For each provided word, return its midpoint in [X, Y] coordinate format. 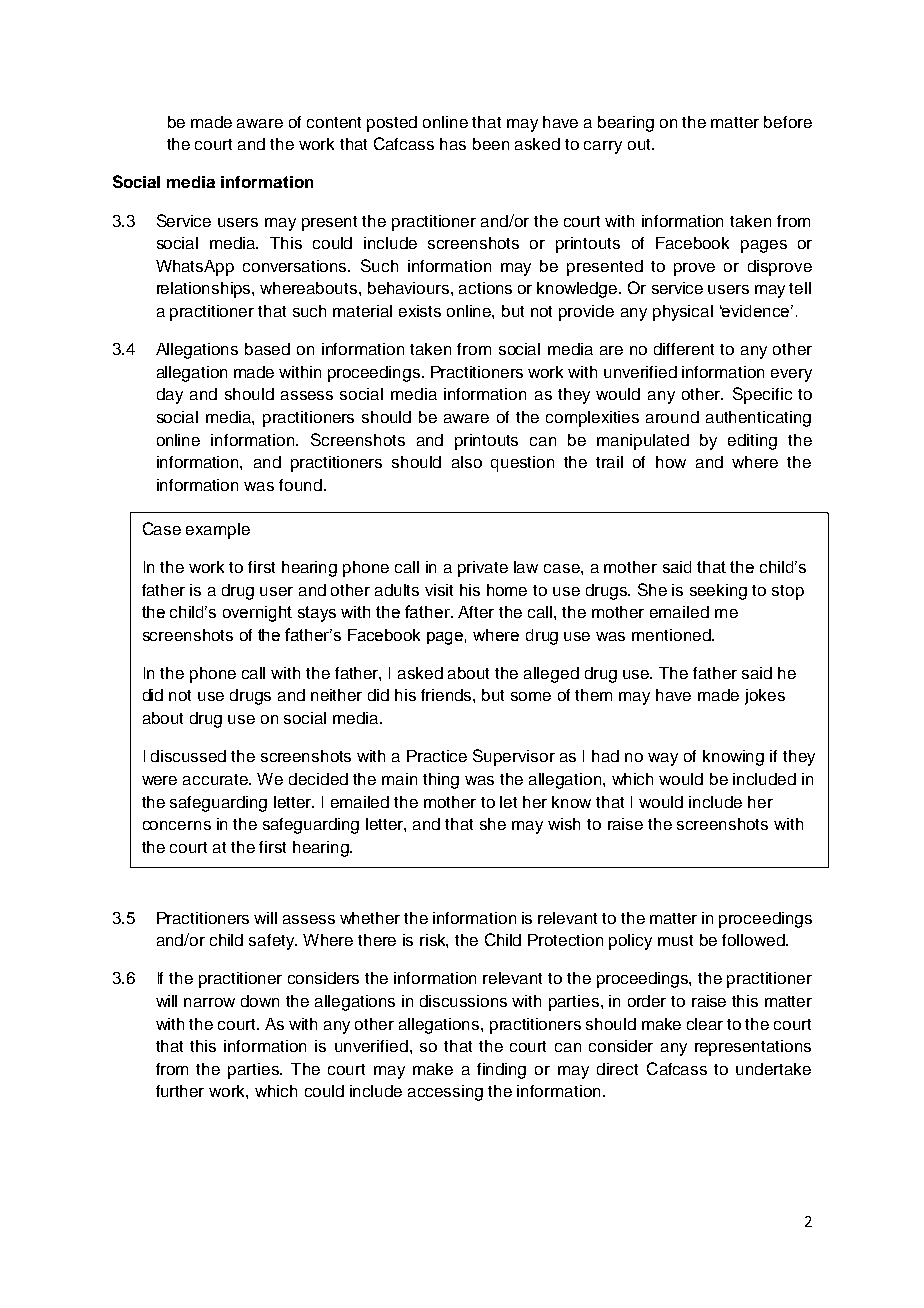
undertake [773, 1069]
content [334, 122]
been [491, 144]
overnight [257, 614]
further [180, 1091]
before [788, 122]
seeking [718, 592]
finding [501, 1071]
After [476, 612]
